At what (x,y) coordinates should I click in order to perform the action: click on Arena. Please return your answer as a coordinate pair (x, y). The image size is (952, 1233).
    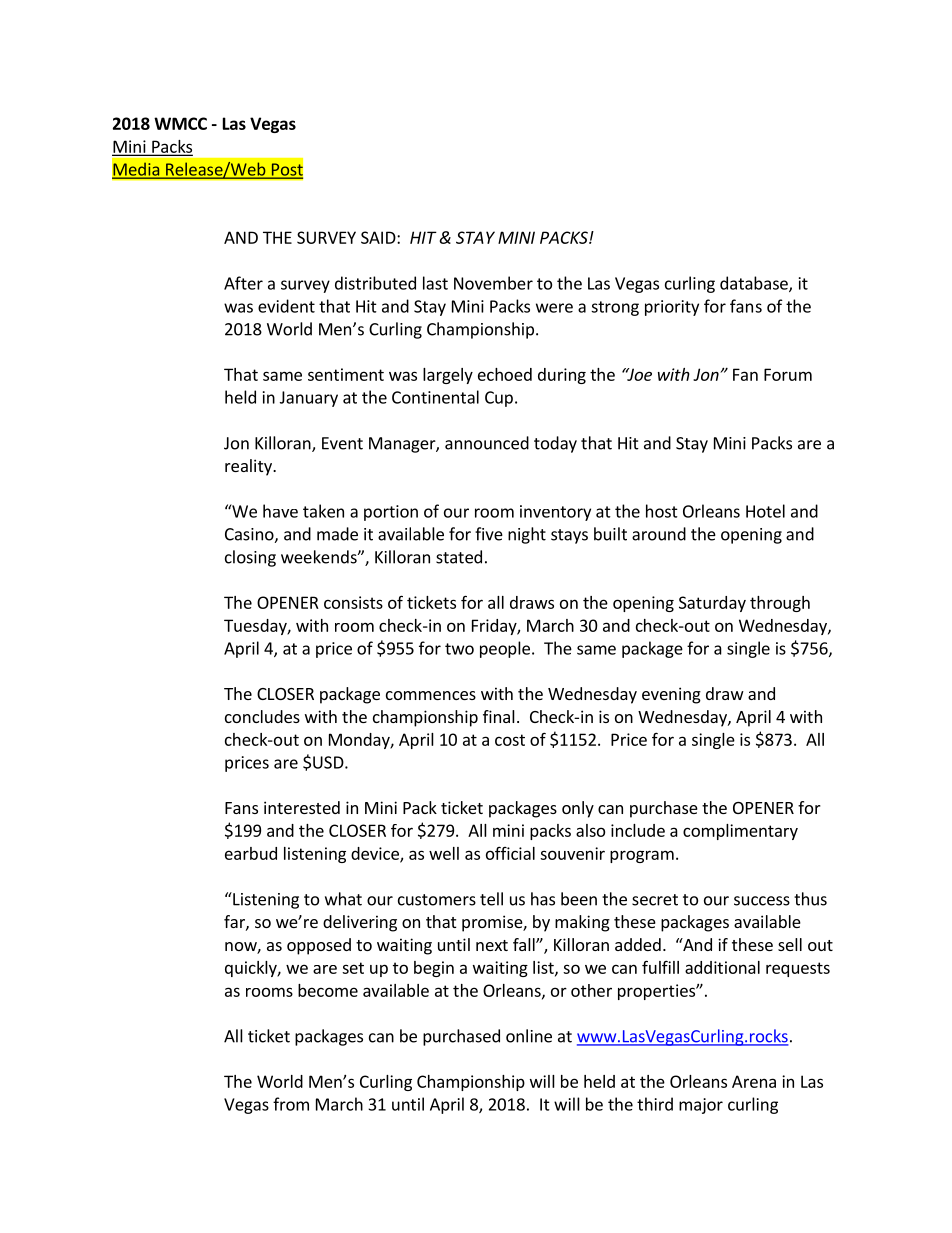
    Looking at the image, I should click on (754, 1081).
